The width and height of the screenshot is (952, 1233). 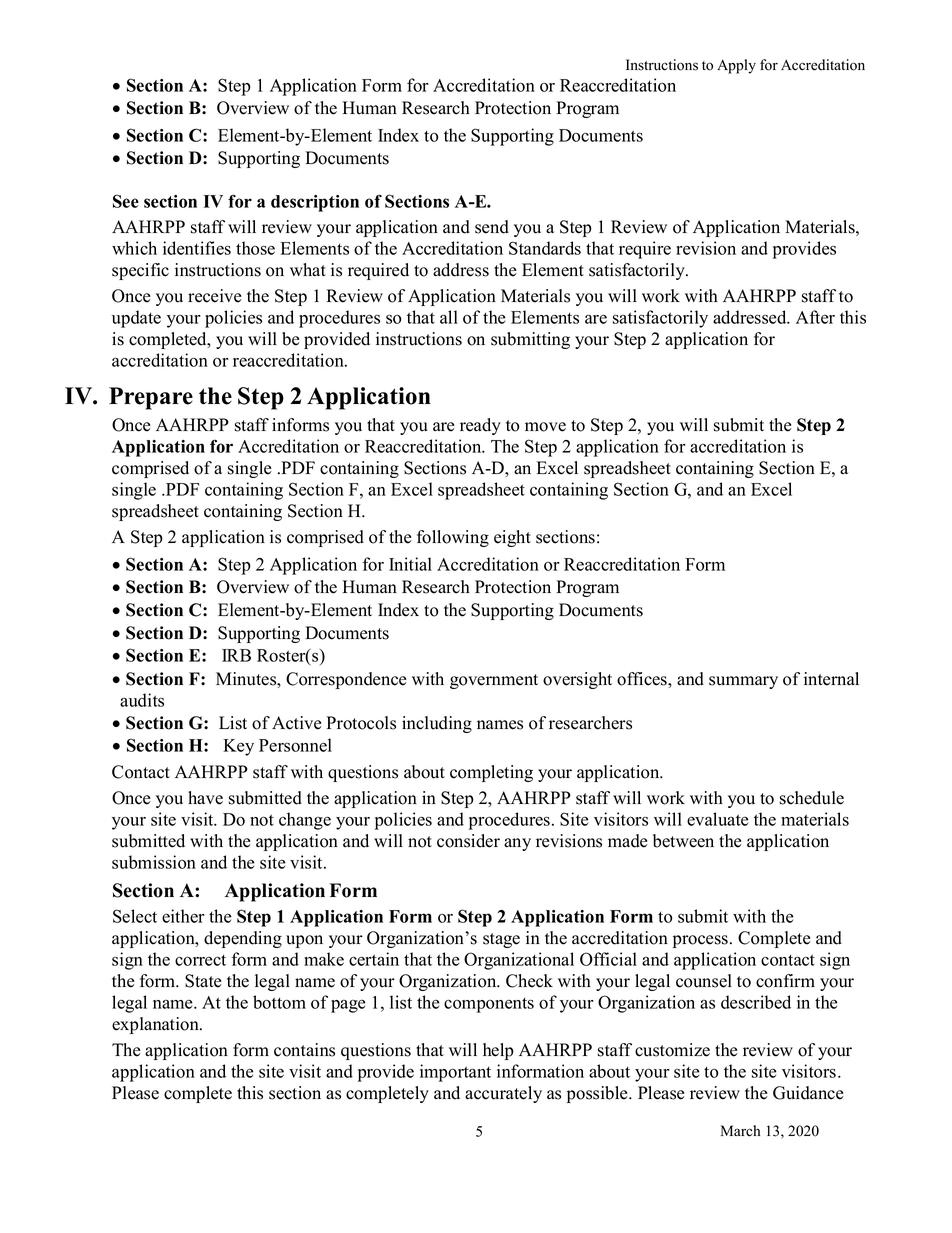 What do you see at coordinates (154, 862) in the screenshot?
I see `submission` at bounding box center [154, 862].
